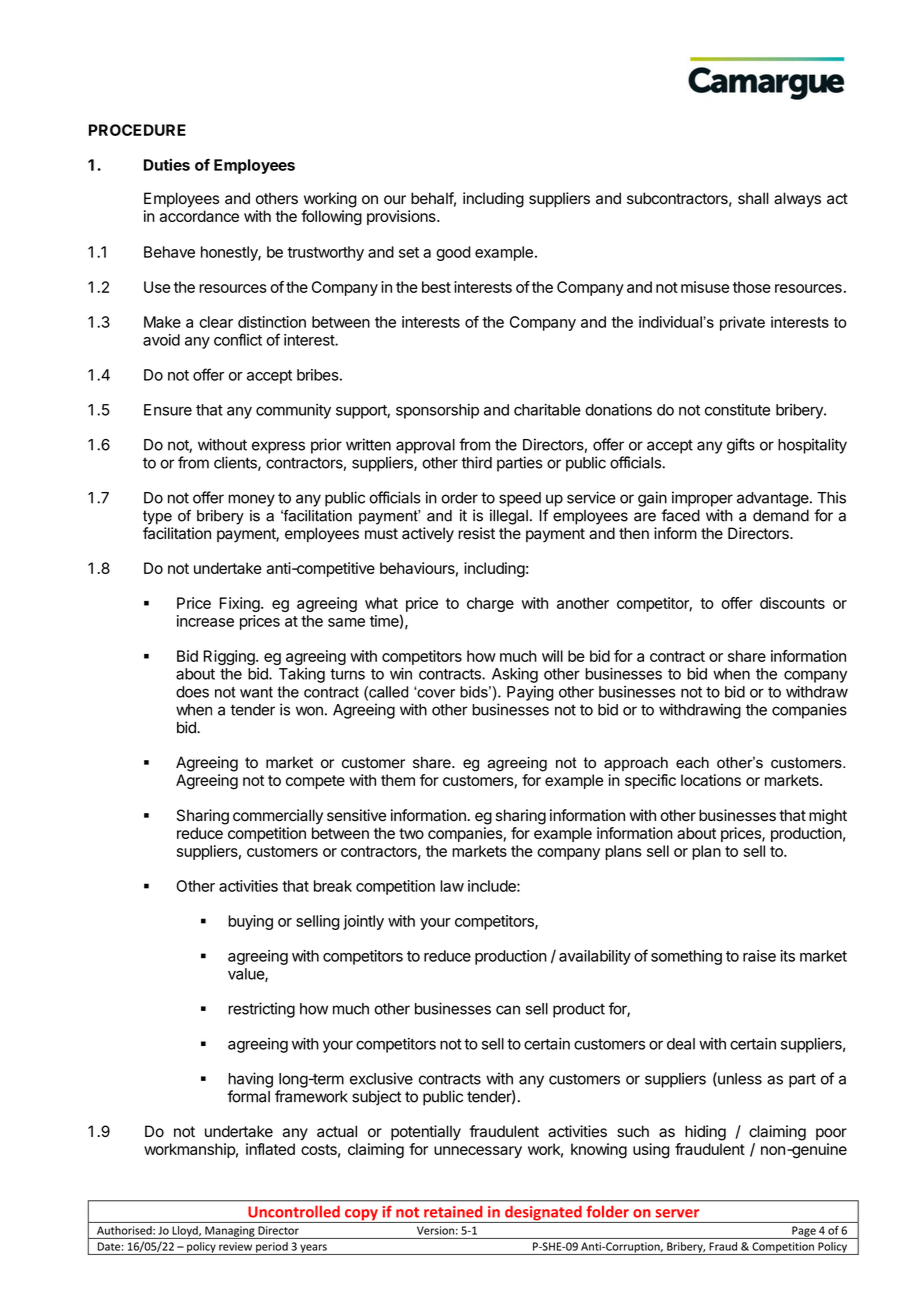 The width and height of the page is (924, 1308). I want to click on Duties, so click(167, 164).
